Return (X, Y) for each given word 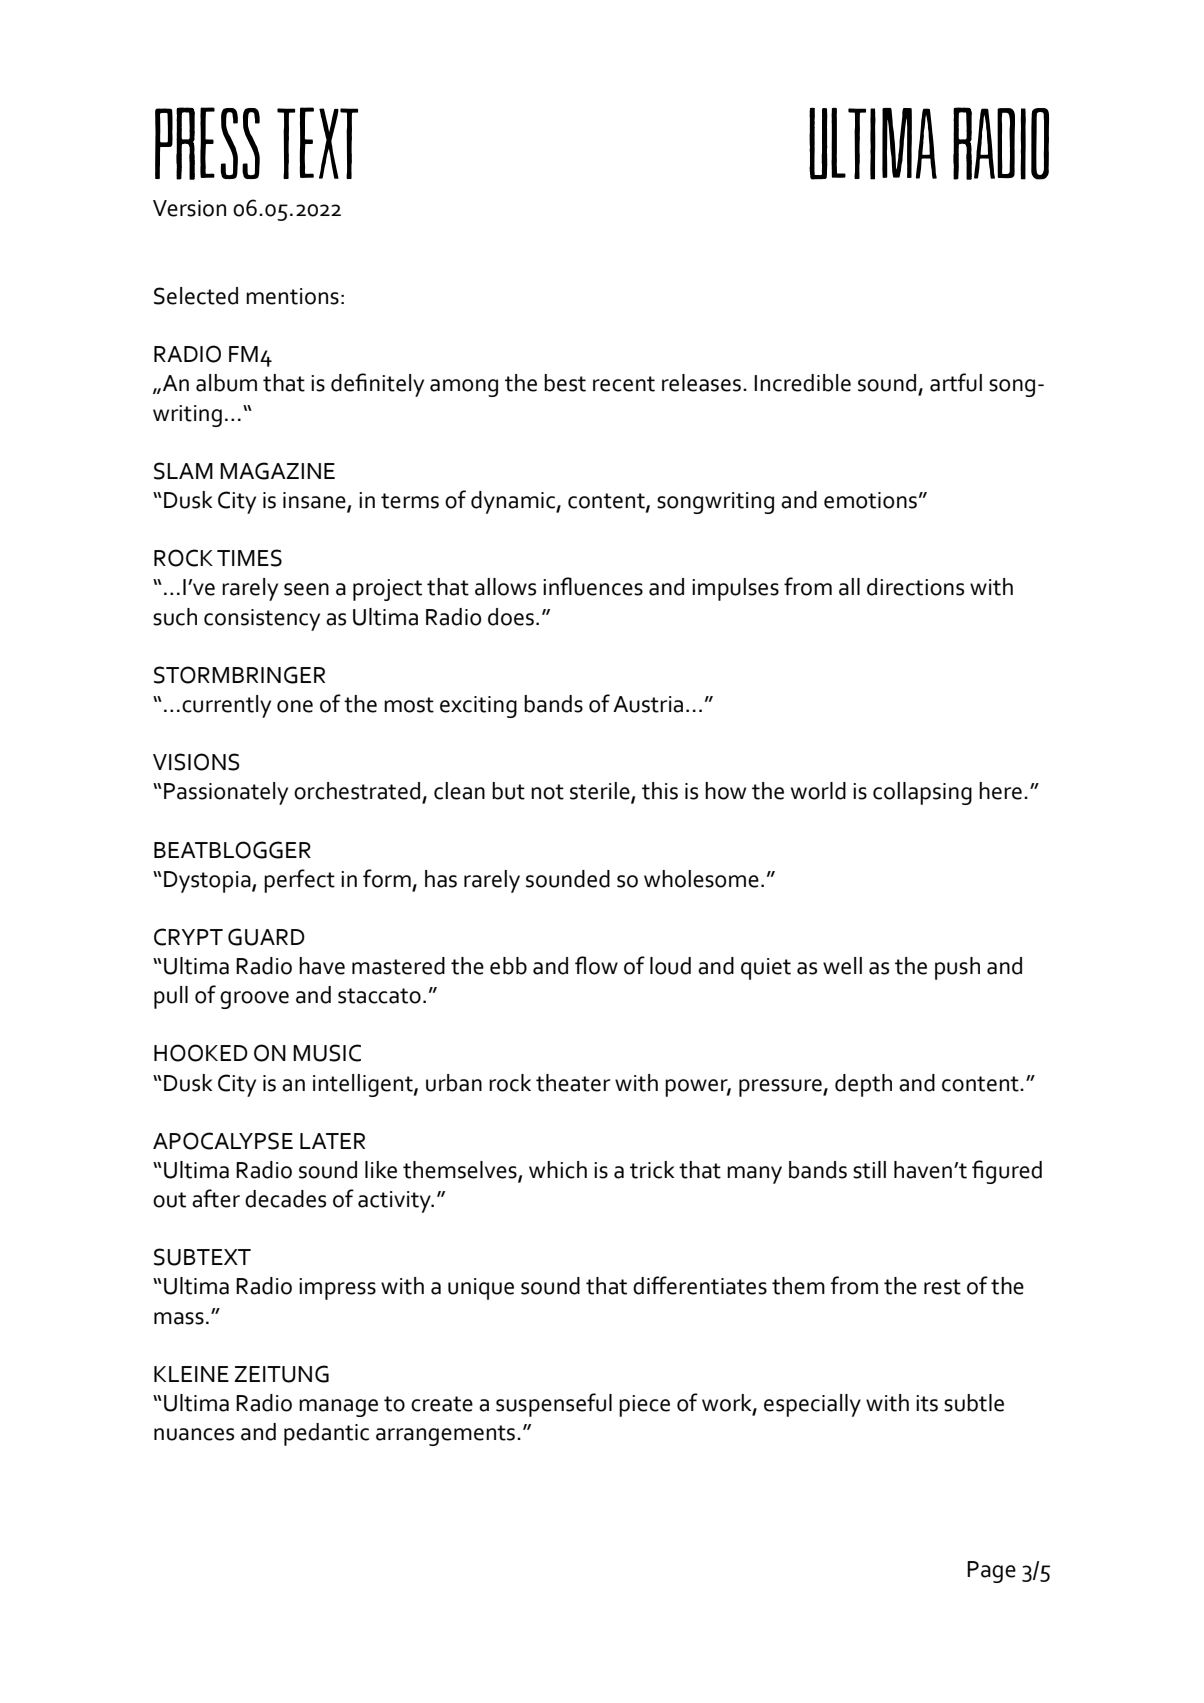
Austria (648, 704)
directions (915, 587)
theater (573, 1083)
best (565, 383)
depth (863, 1085)
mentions (292, 296)
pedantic (326, 1434)
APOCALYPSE (223, 1141)
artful (956, 382)
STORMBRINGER (239, 675)
